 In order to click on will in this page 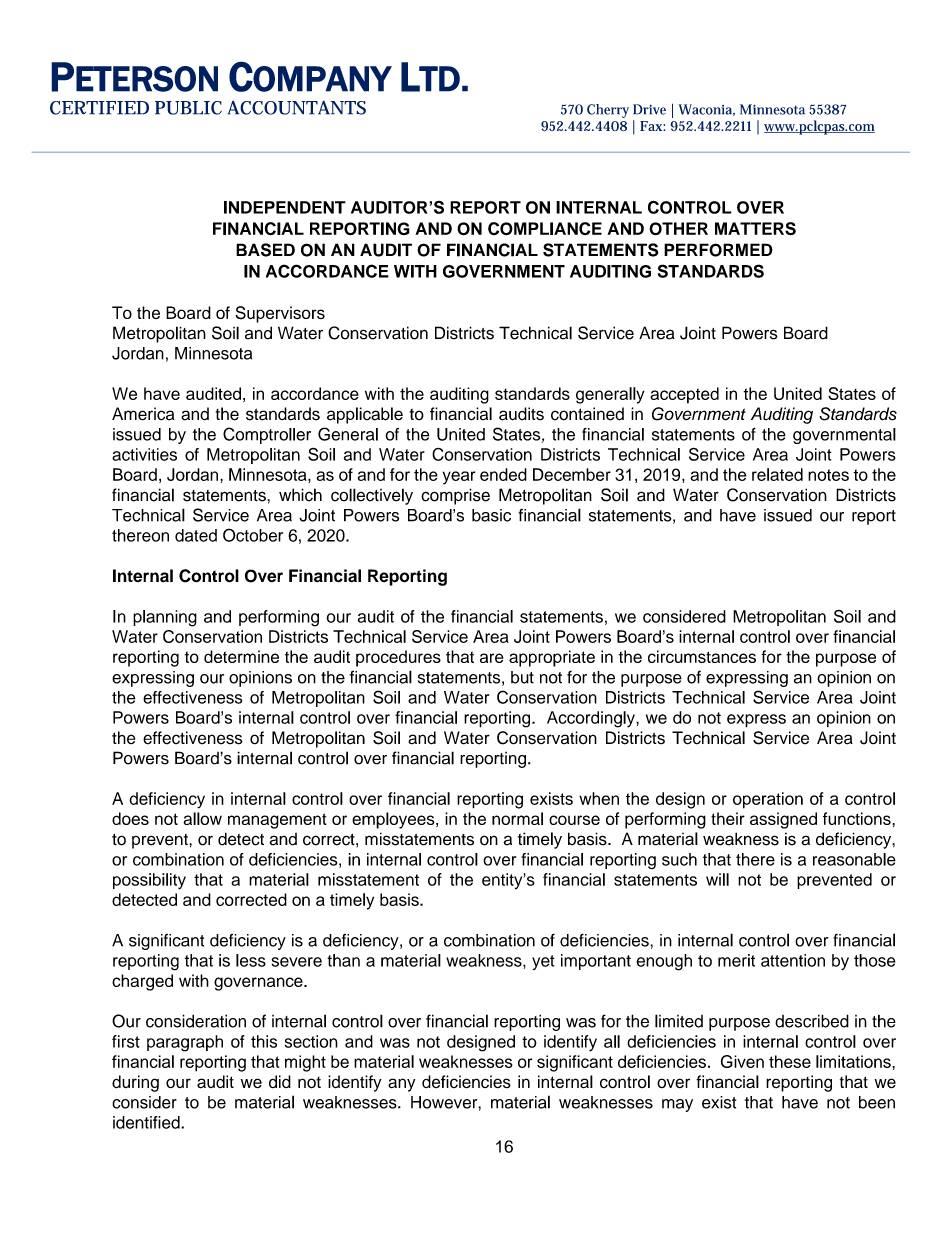, I will do `click(717, 879)`.
